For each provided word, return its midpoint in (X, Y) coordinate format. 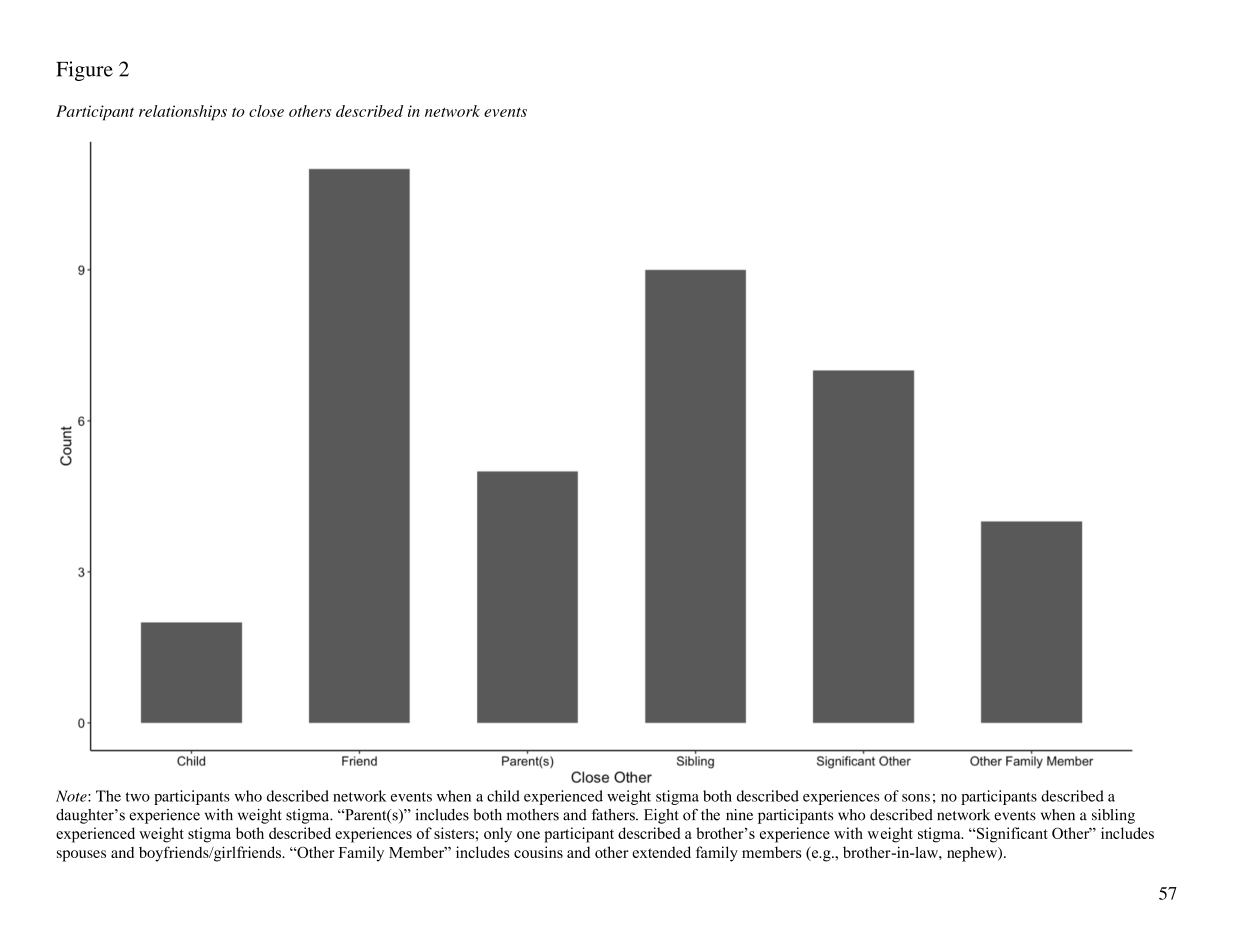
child (503, 796)
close (266, 111)
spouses (81, 856)
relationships (183, 113)
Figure (84, 71)
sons (916, 798)
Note (72, 796)
